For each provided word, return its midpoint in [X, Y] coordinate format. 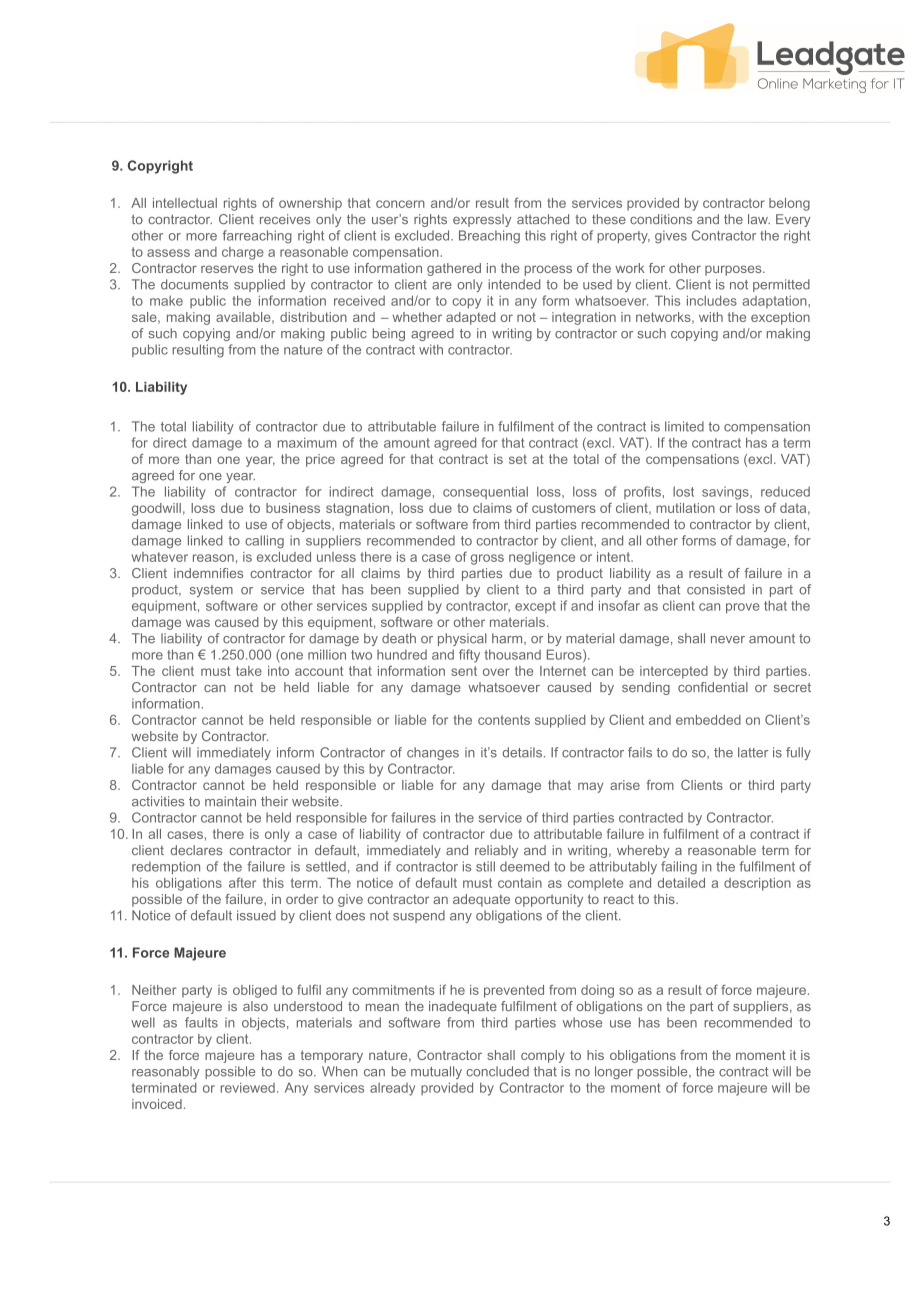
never [728, 640]
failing [679, 868]
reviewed [248, 1087]
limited [684, 426]
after [242, 882]
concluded [497, 1071]
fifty [469, 656]
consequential [485, 492]
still [485, 866]
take [249, 671]
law [759, 219]
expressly [482, 220]
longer [614, 1072]
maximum [307, 442]
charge [243, 253]
